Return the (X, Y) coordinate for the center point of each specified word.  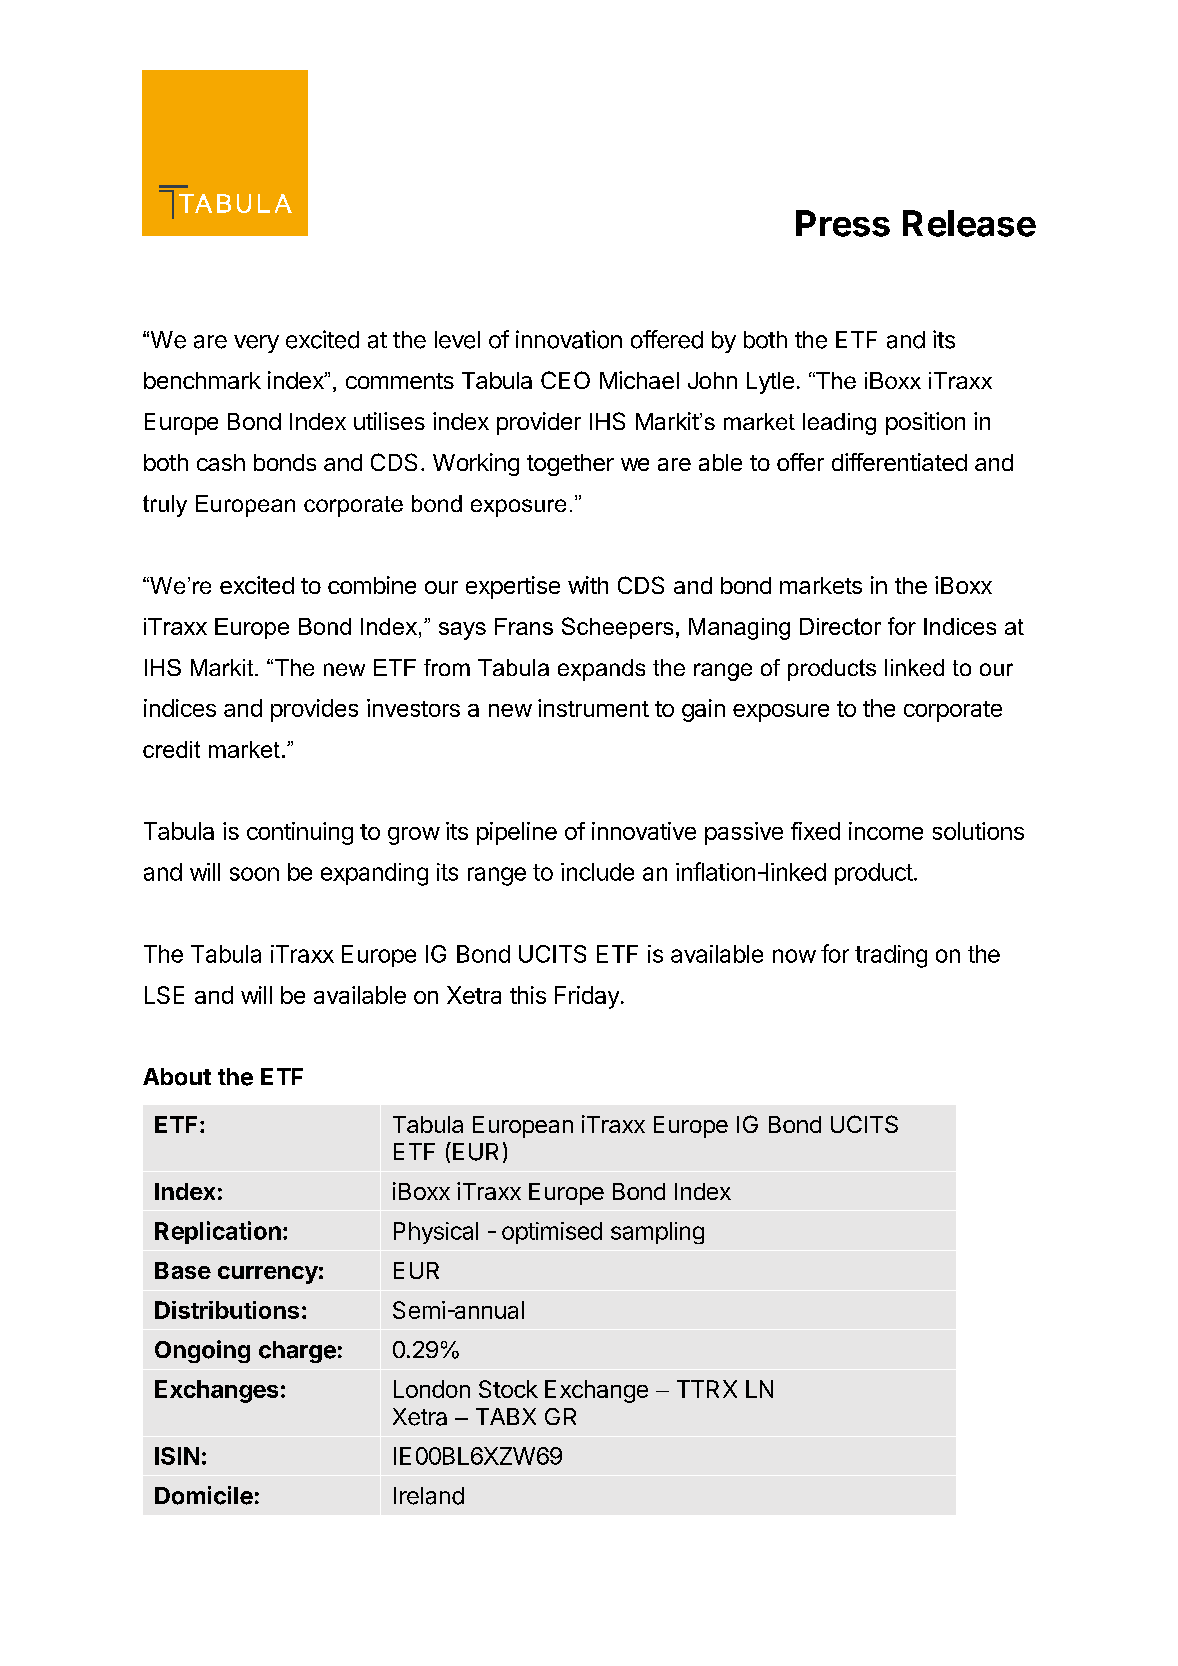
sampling (657, 1233)
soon (254, 874)
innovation (569, 339)
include (597, 872)
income (886, 831)
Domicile (204, 1495)
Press (843, 223)
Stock (508, 1389)
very (256, 344)
